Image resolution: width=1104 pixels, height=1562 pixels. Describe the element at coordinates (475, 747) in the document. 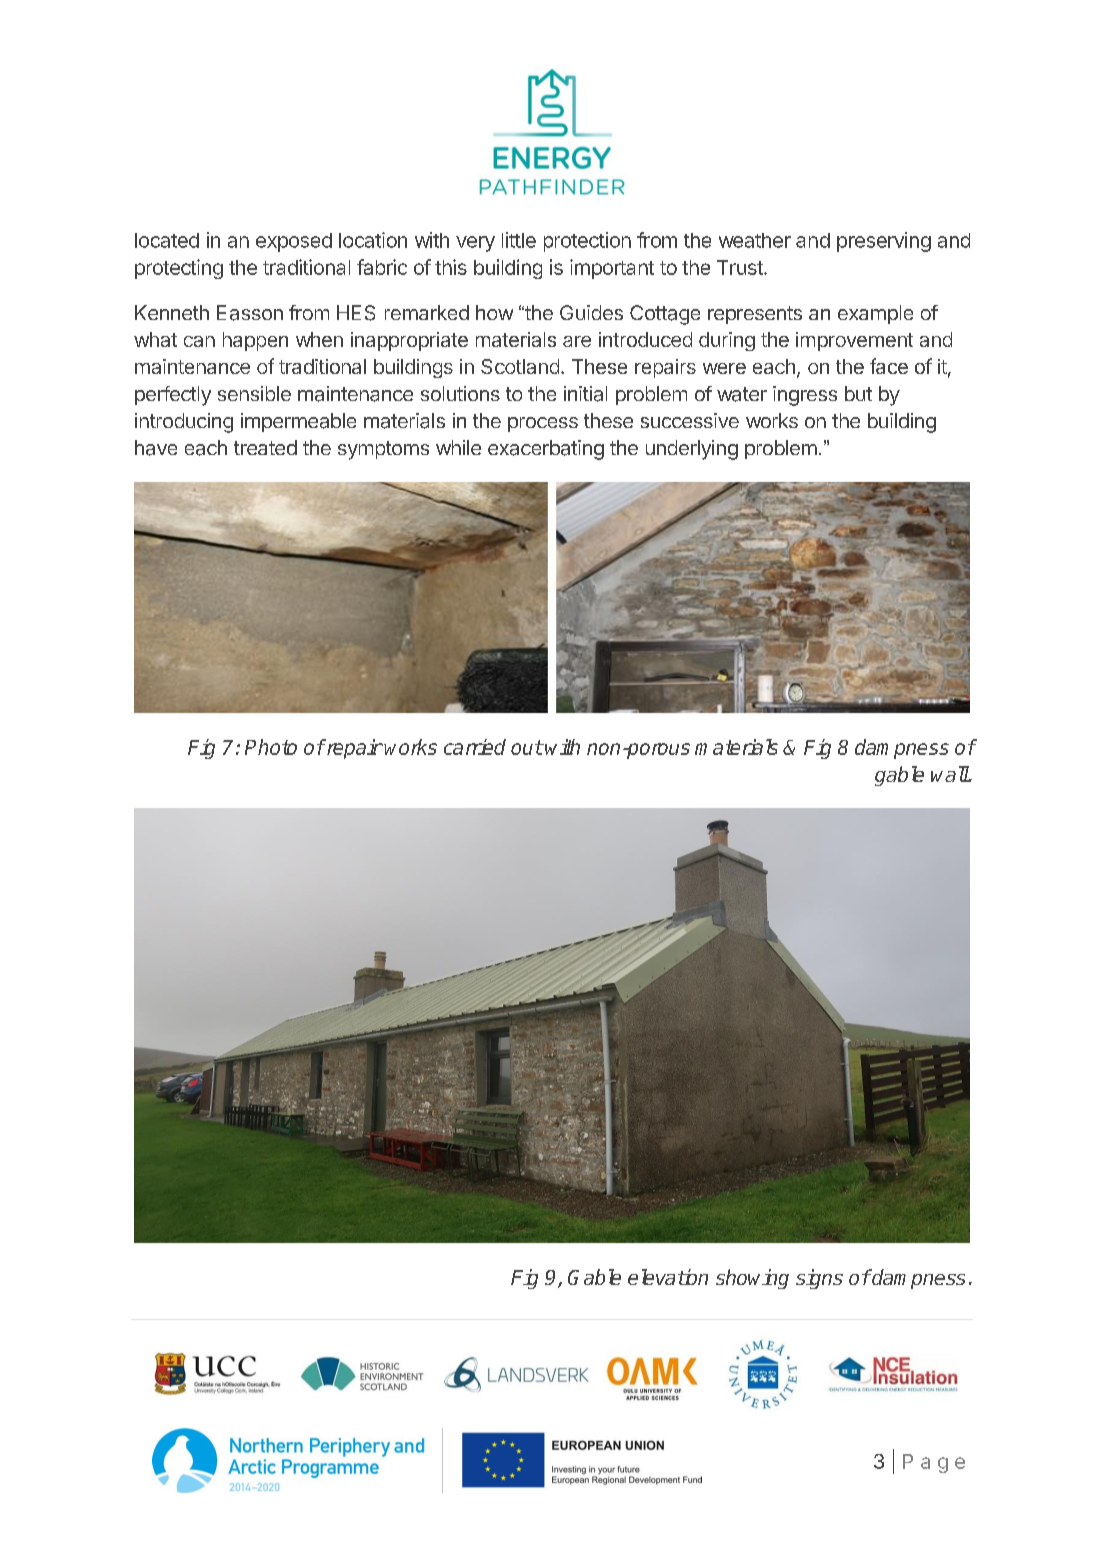

I see `carried` at that location.
